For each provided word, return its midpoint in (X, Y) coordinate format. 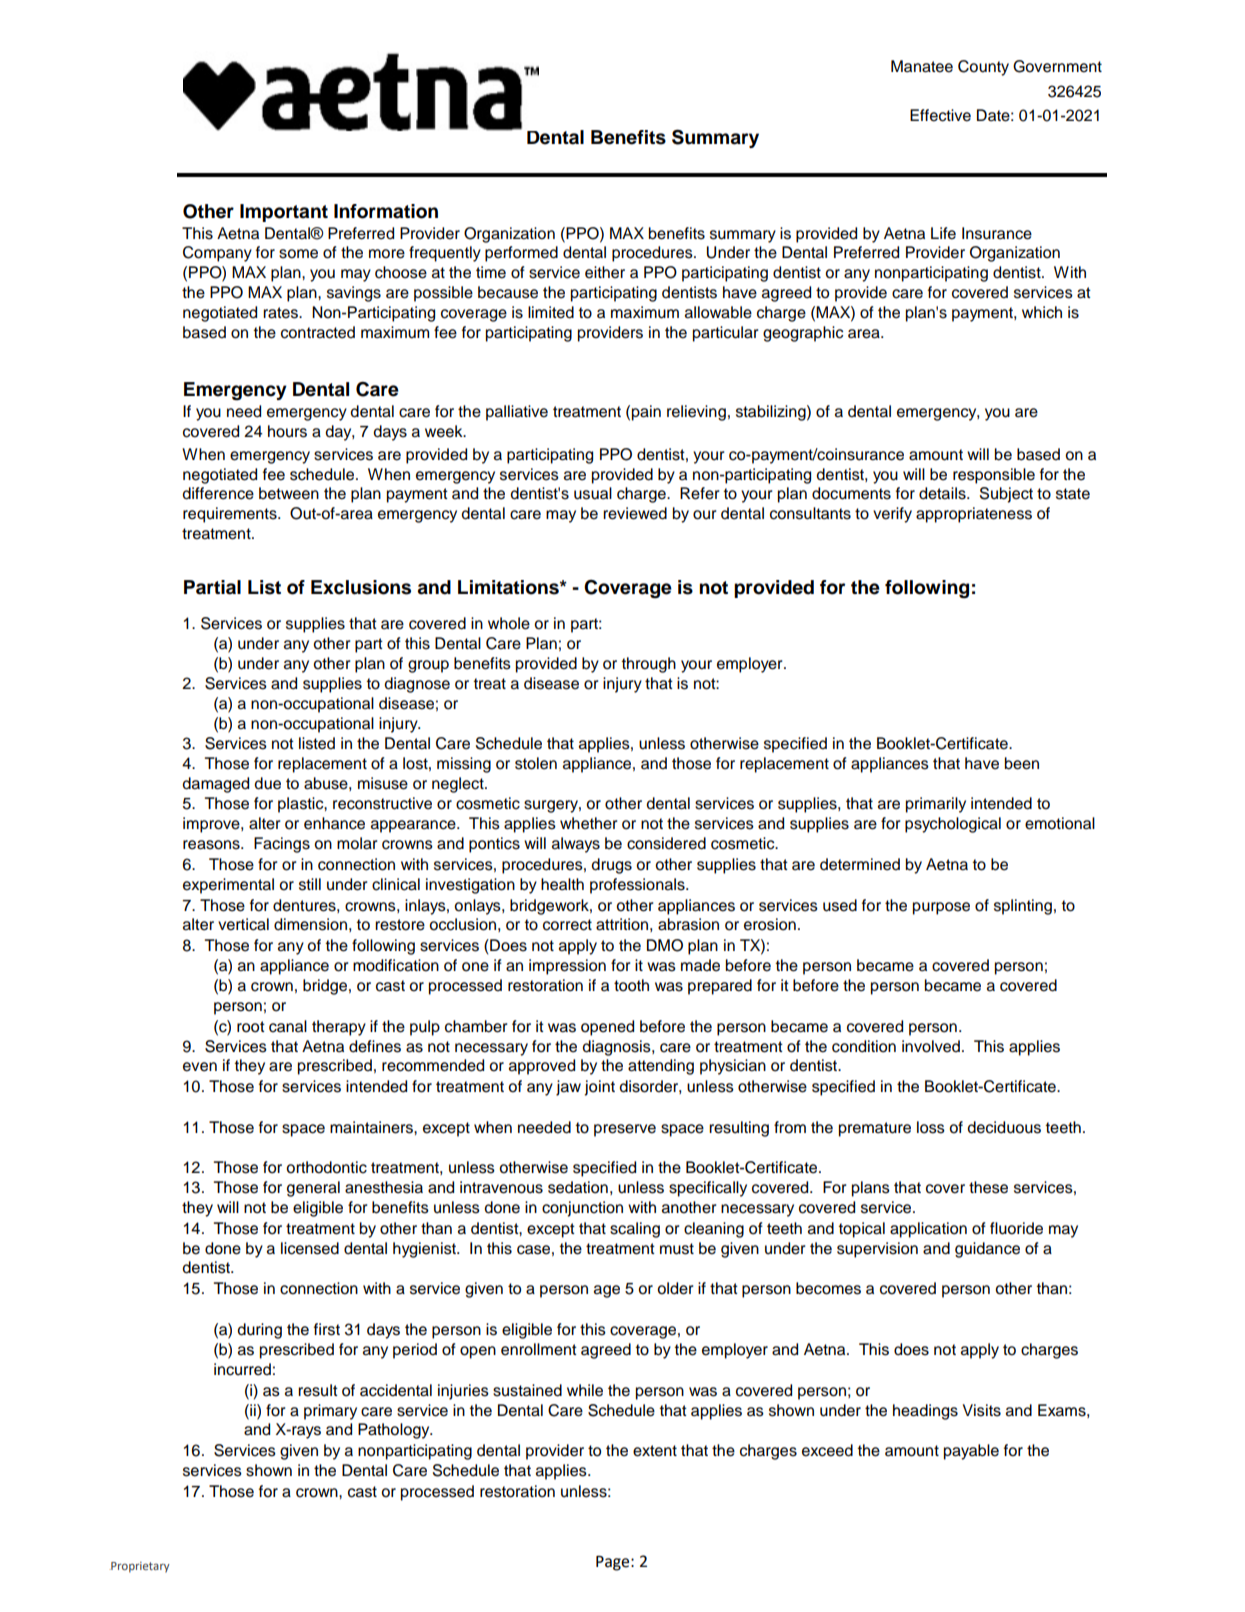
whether (589, 823)
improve (212, 825)
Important (284, 213)
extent (655, 1451)
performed (521, 254)
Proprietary (140, 1567)
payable (971, 1452)
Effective (940, 115)
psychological (953, 825)
